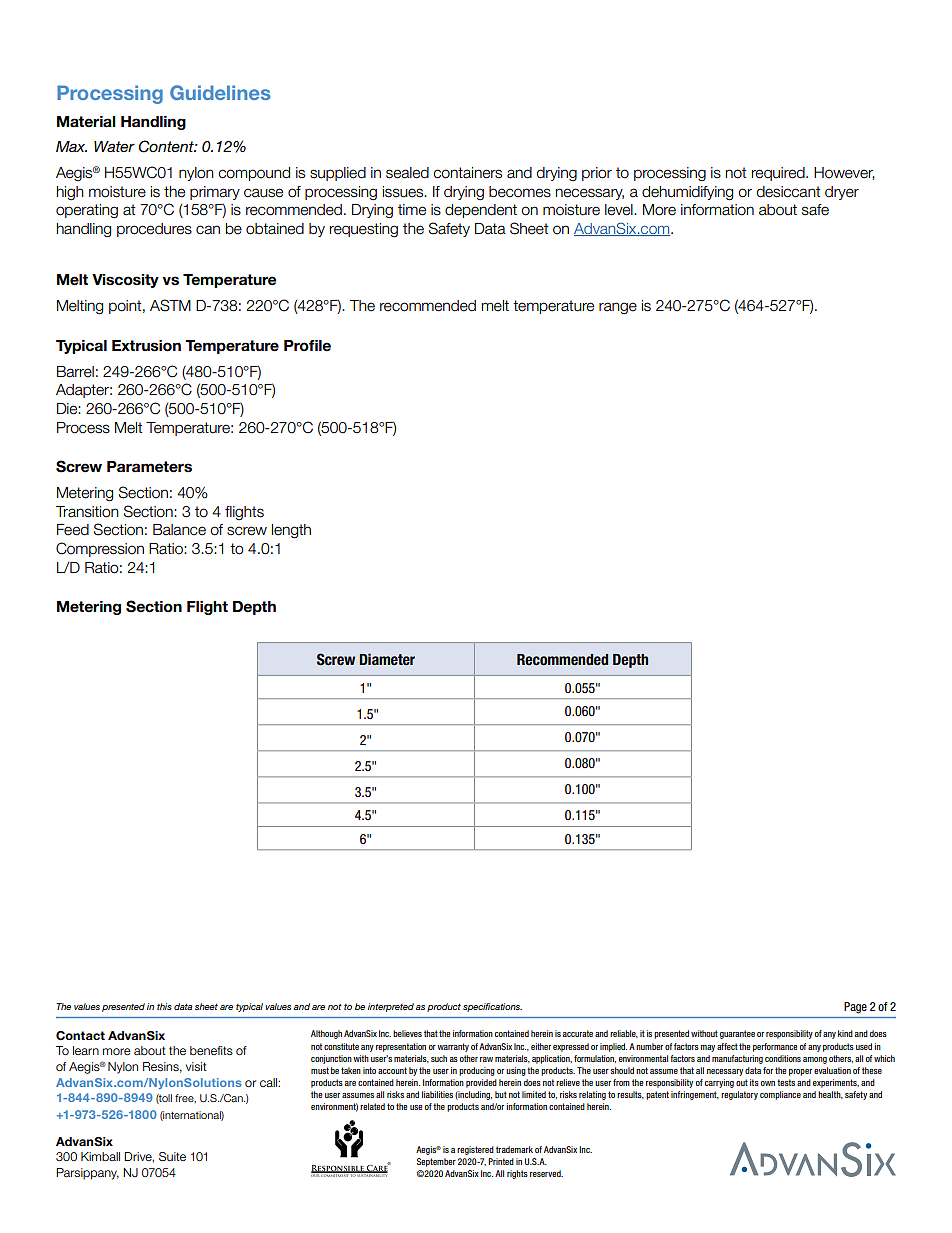 Image resolution: width=952 pixels, height=1233 pixels. What do you see at coordinates (164, 1006) in the page?
I see `this` at bounding box center [164, 1006].
